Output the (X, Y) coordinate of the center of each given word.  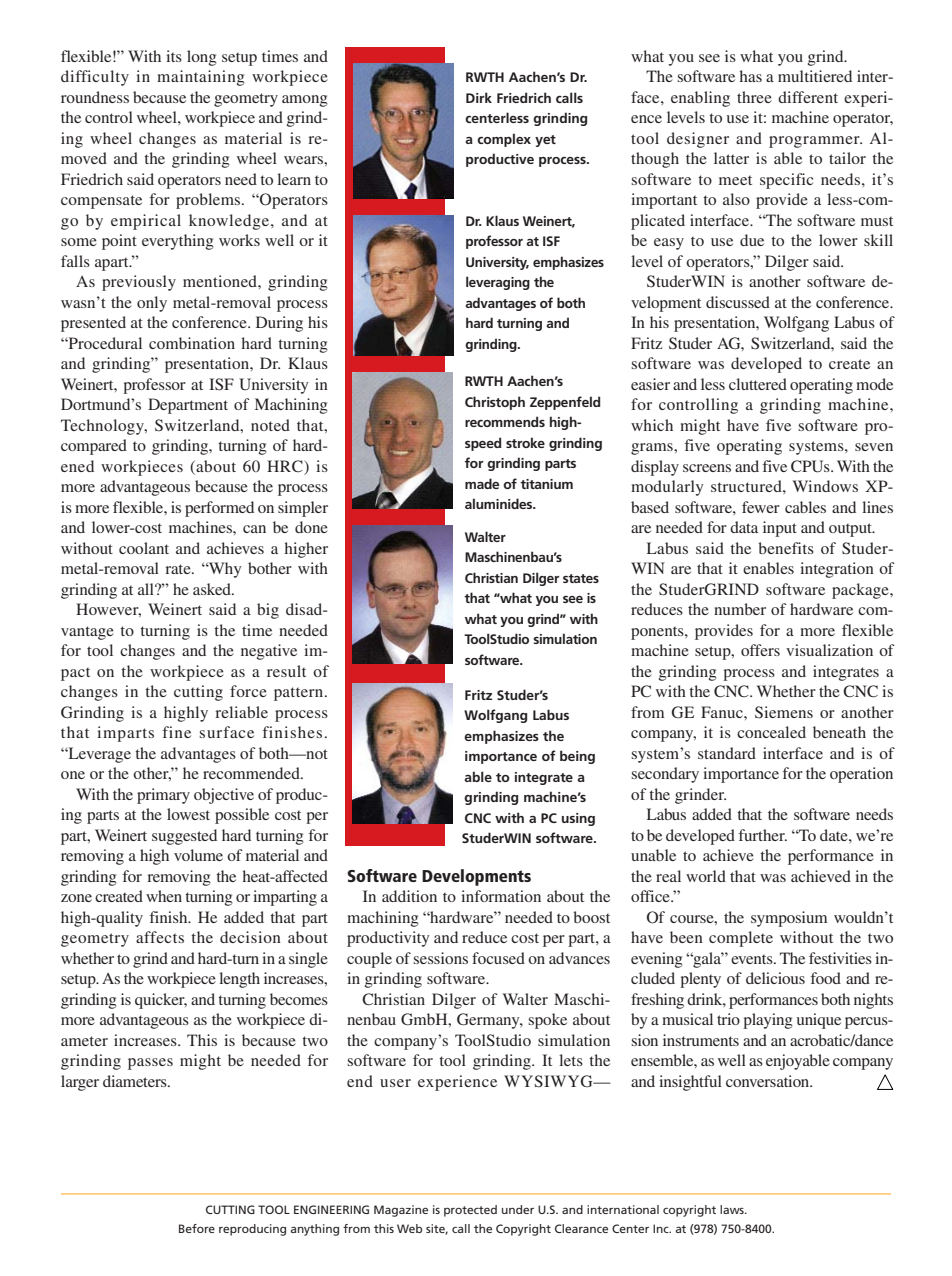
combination (192, 343)
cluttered (758, 384)
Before (197, 1228)
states (581, 578)
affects (160, 937)
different (808, 97)
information (501, 896)
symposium (789, 919)
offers (760, 650)
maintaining (201, 78)
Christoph (495, 403)
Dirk (479, 97)
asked (213, 589)
